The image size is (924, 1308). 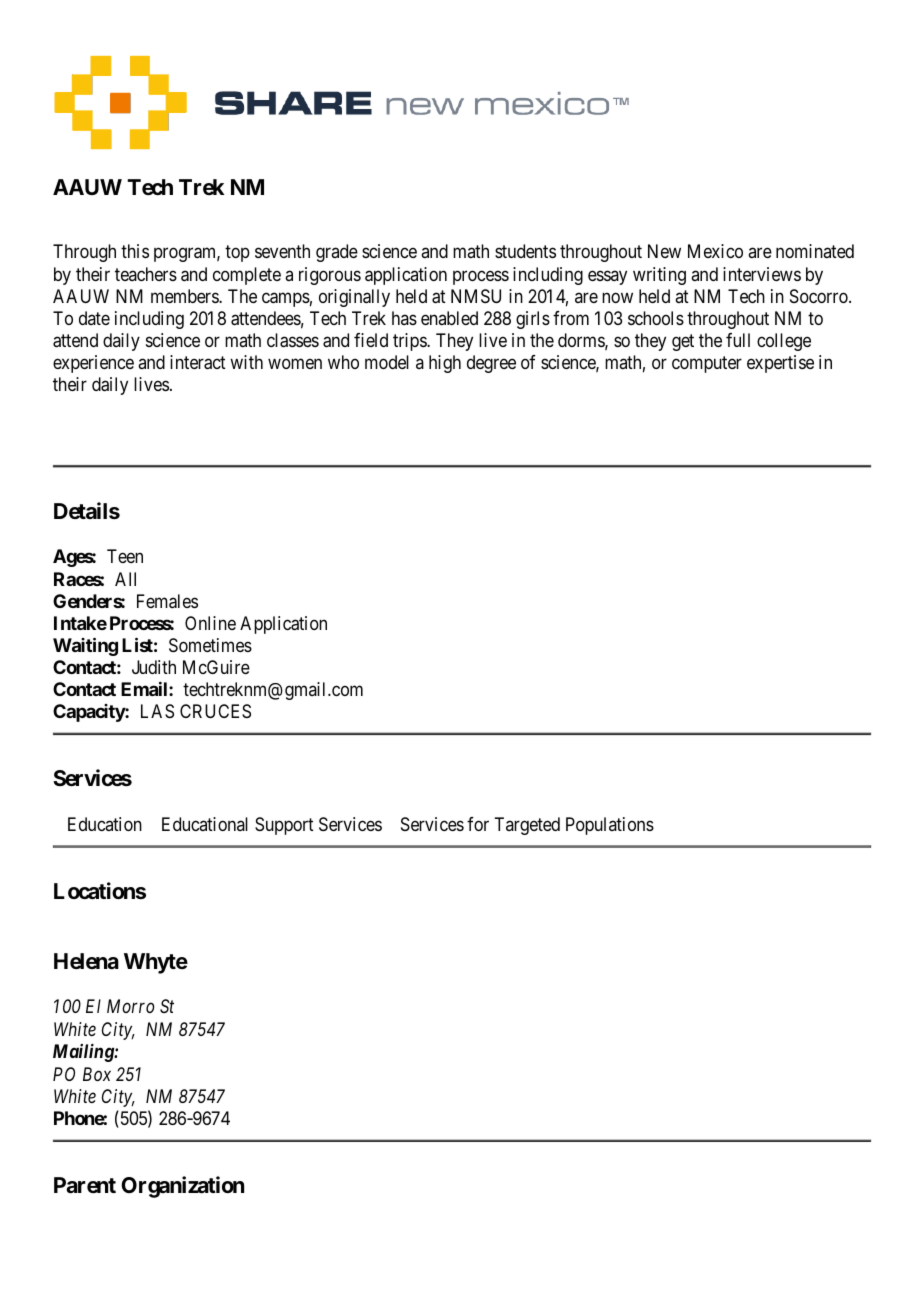 What do you see at coordinates (762, 274) in the screenshot?
I see `interviews` at bounding box center [762, 274].
